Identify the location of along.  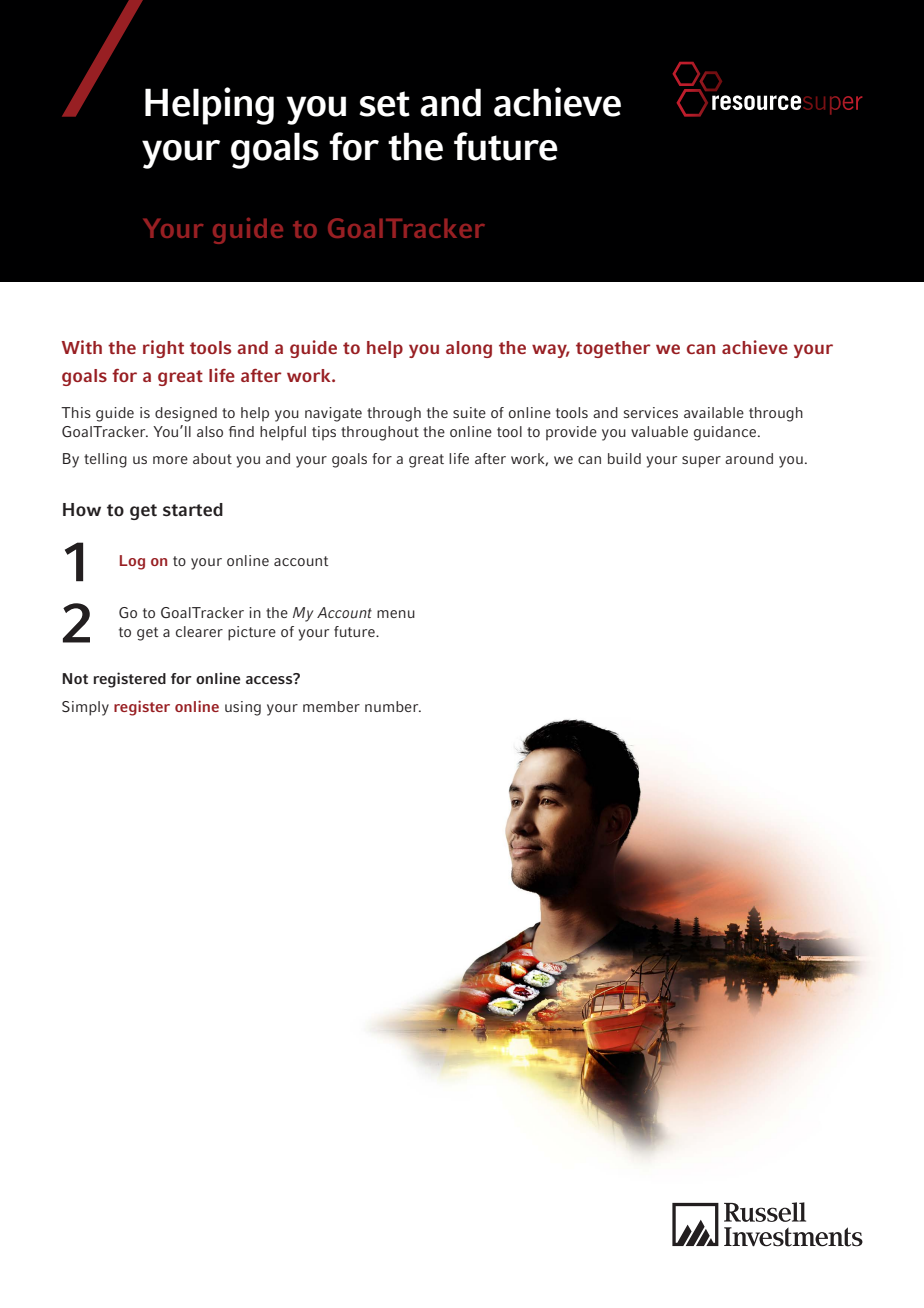
(469, 349).
